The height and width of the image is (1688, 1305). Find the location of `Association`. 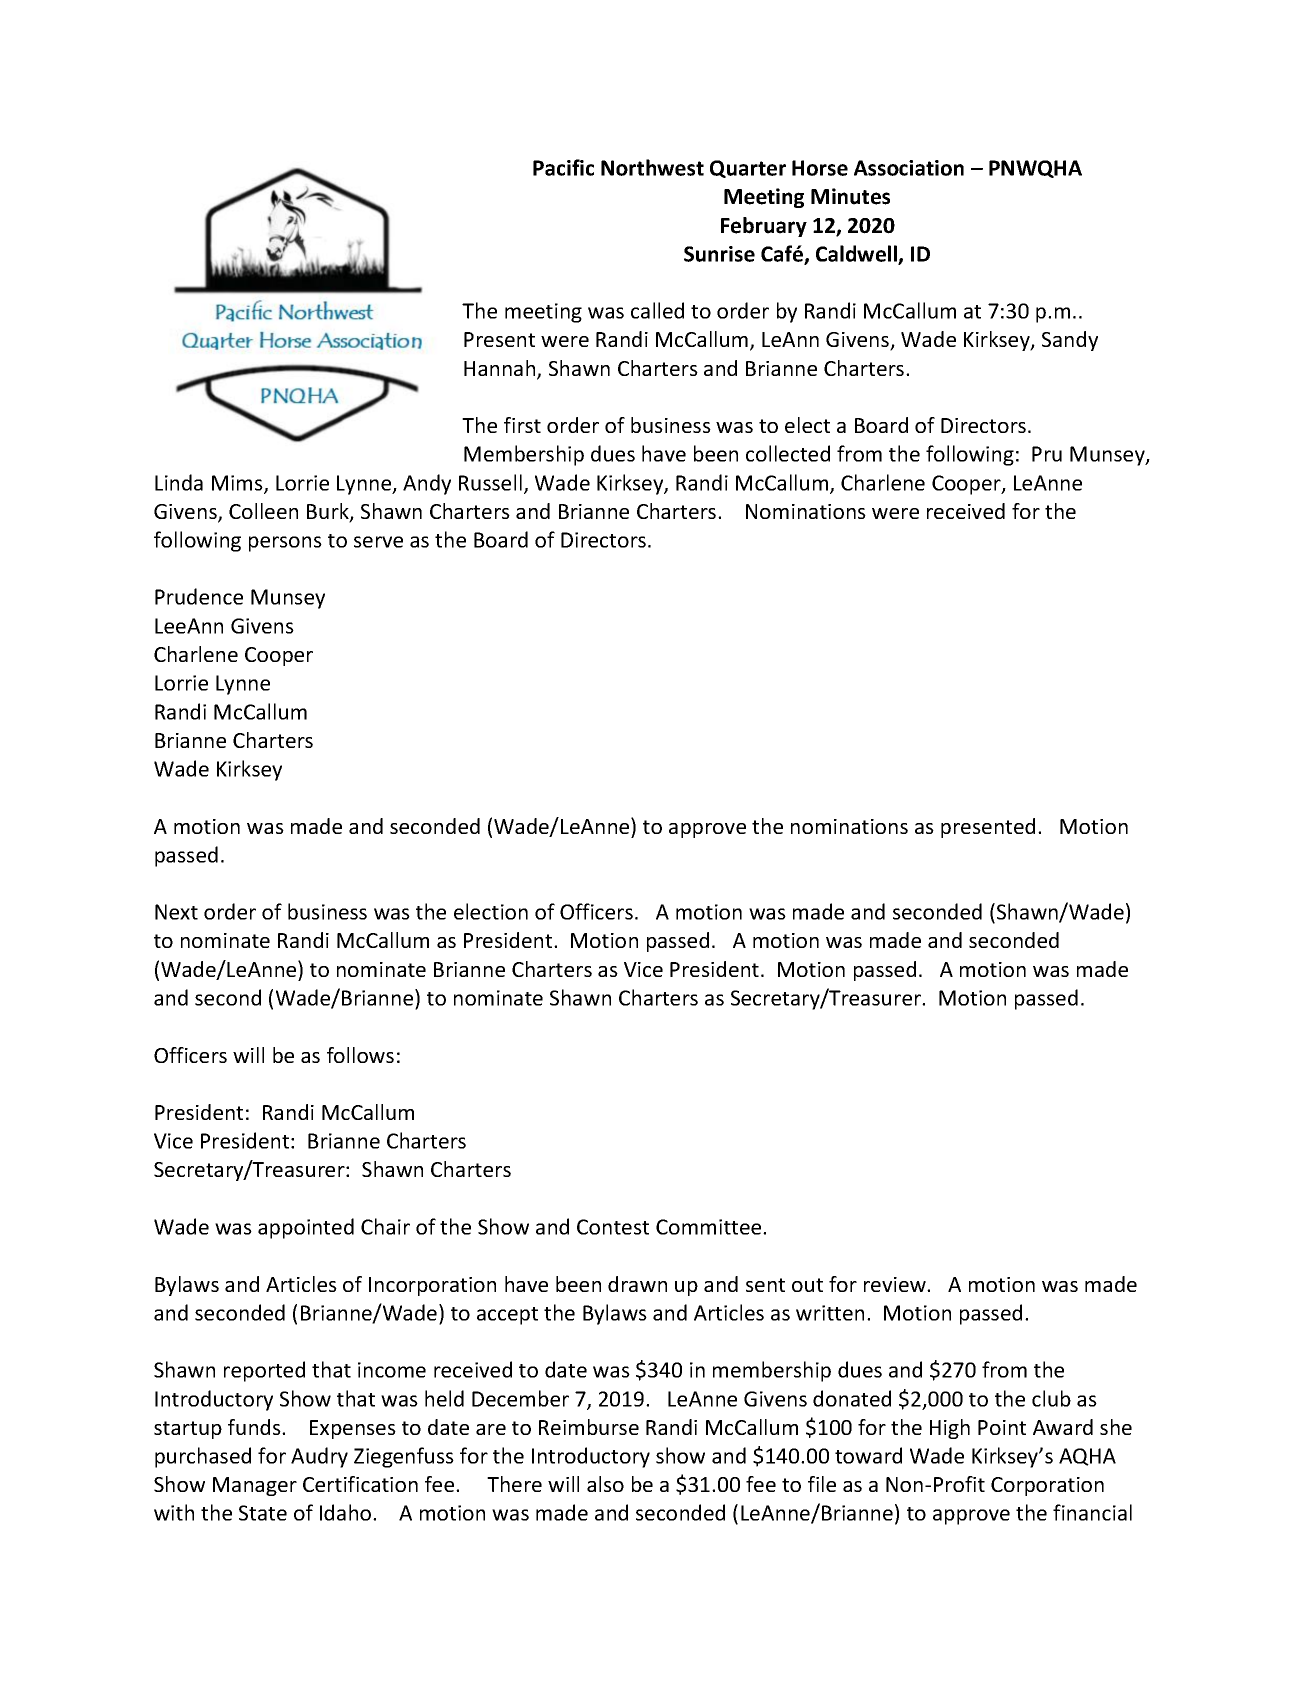

Association is located at coordinates (909, 168).
